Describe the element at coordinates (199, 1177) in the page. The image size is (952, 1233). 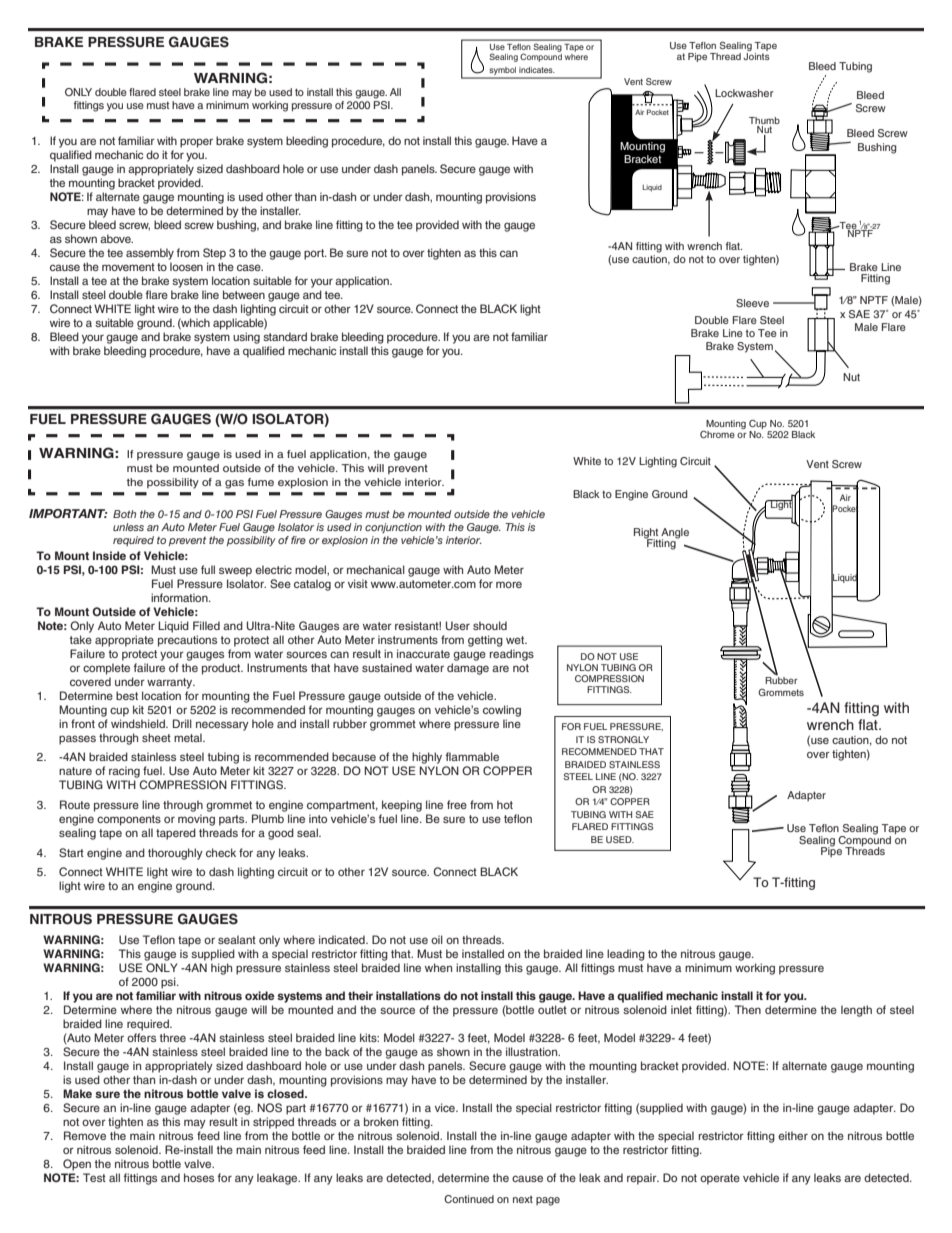
I see `hoses` at that location.
